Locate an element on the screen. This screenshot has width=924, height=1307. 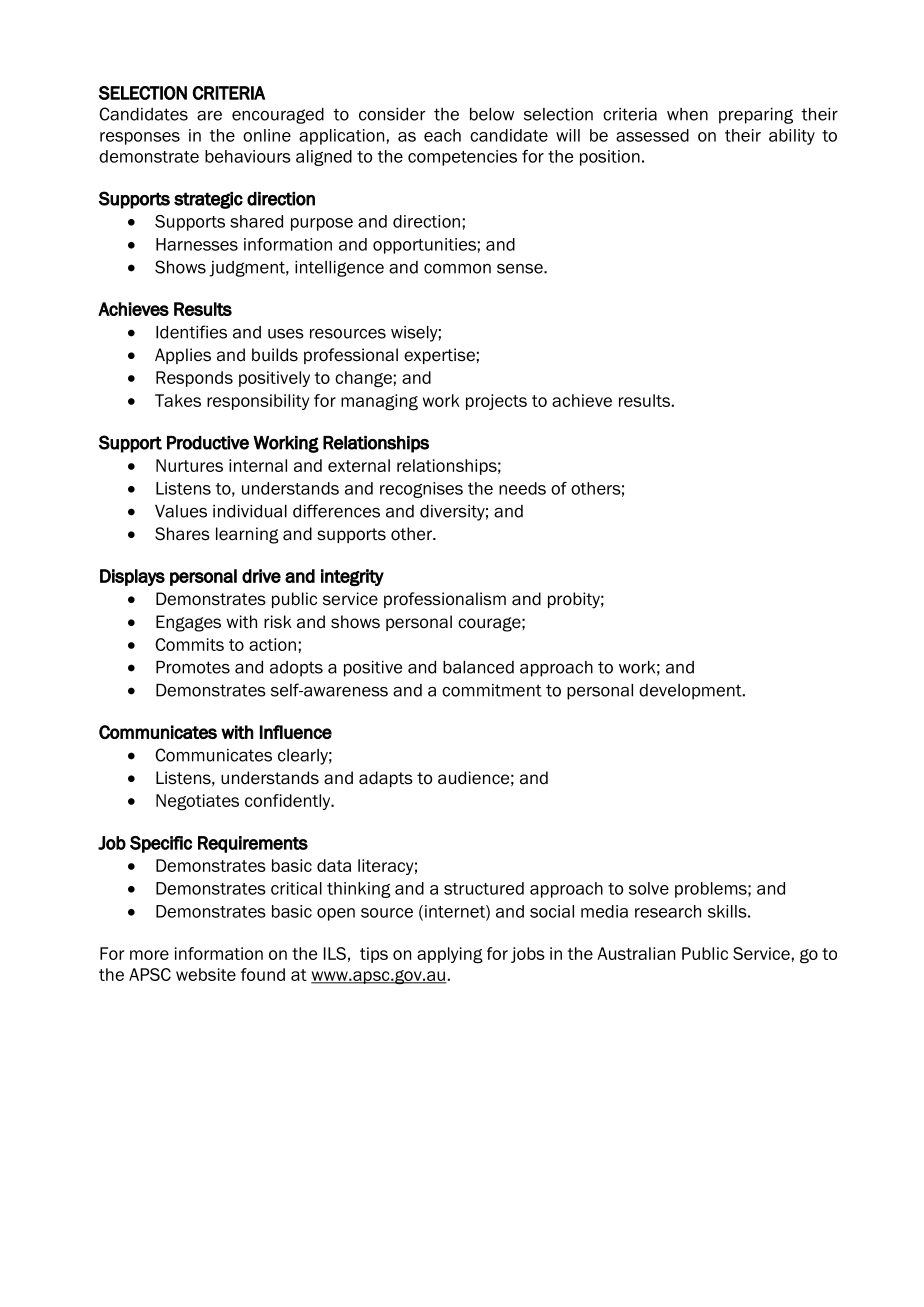
behaviours is located at coordinates (248, 156).
